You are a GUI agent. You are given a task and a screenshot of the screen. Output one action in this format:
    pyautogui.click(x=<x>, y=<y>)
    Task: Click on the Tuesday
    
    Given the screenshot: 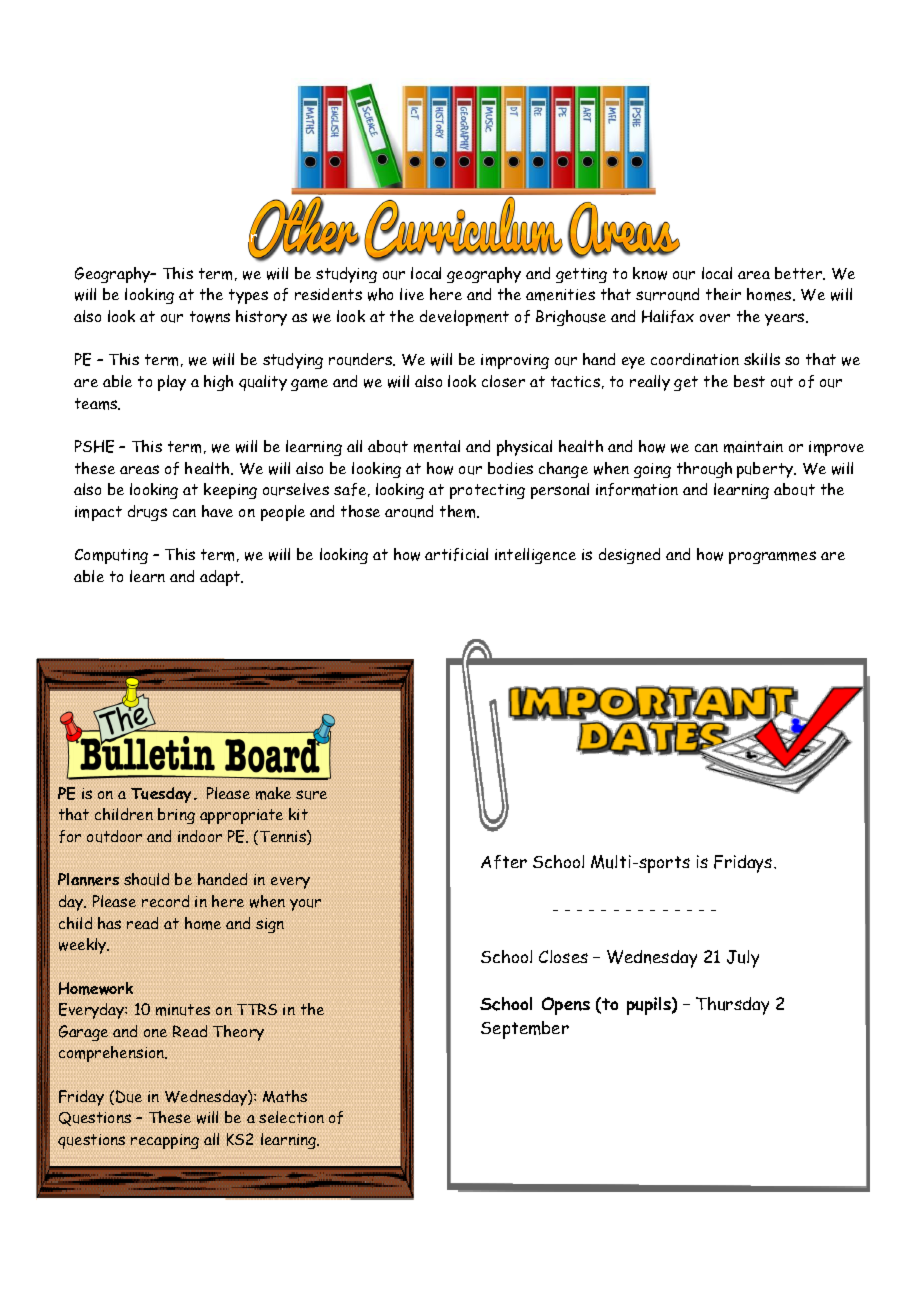 What is the action you would take?
    pyautogui.click(x=163, y=795)
